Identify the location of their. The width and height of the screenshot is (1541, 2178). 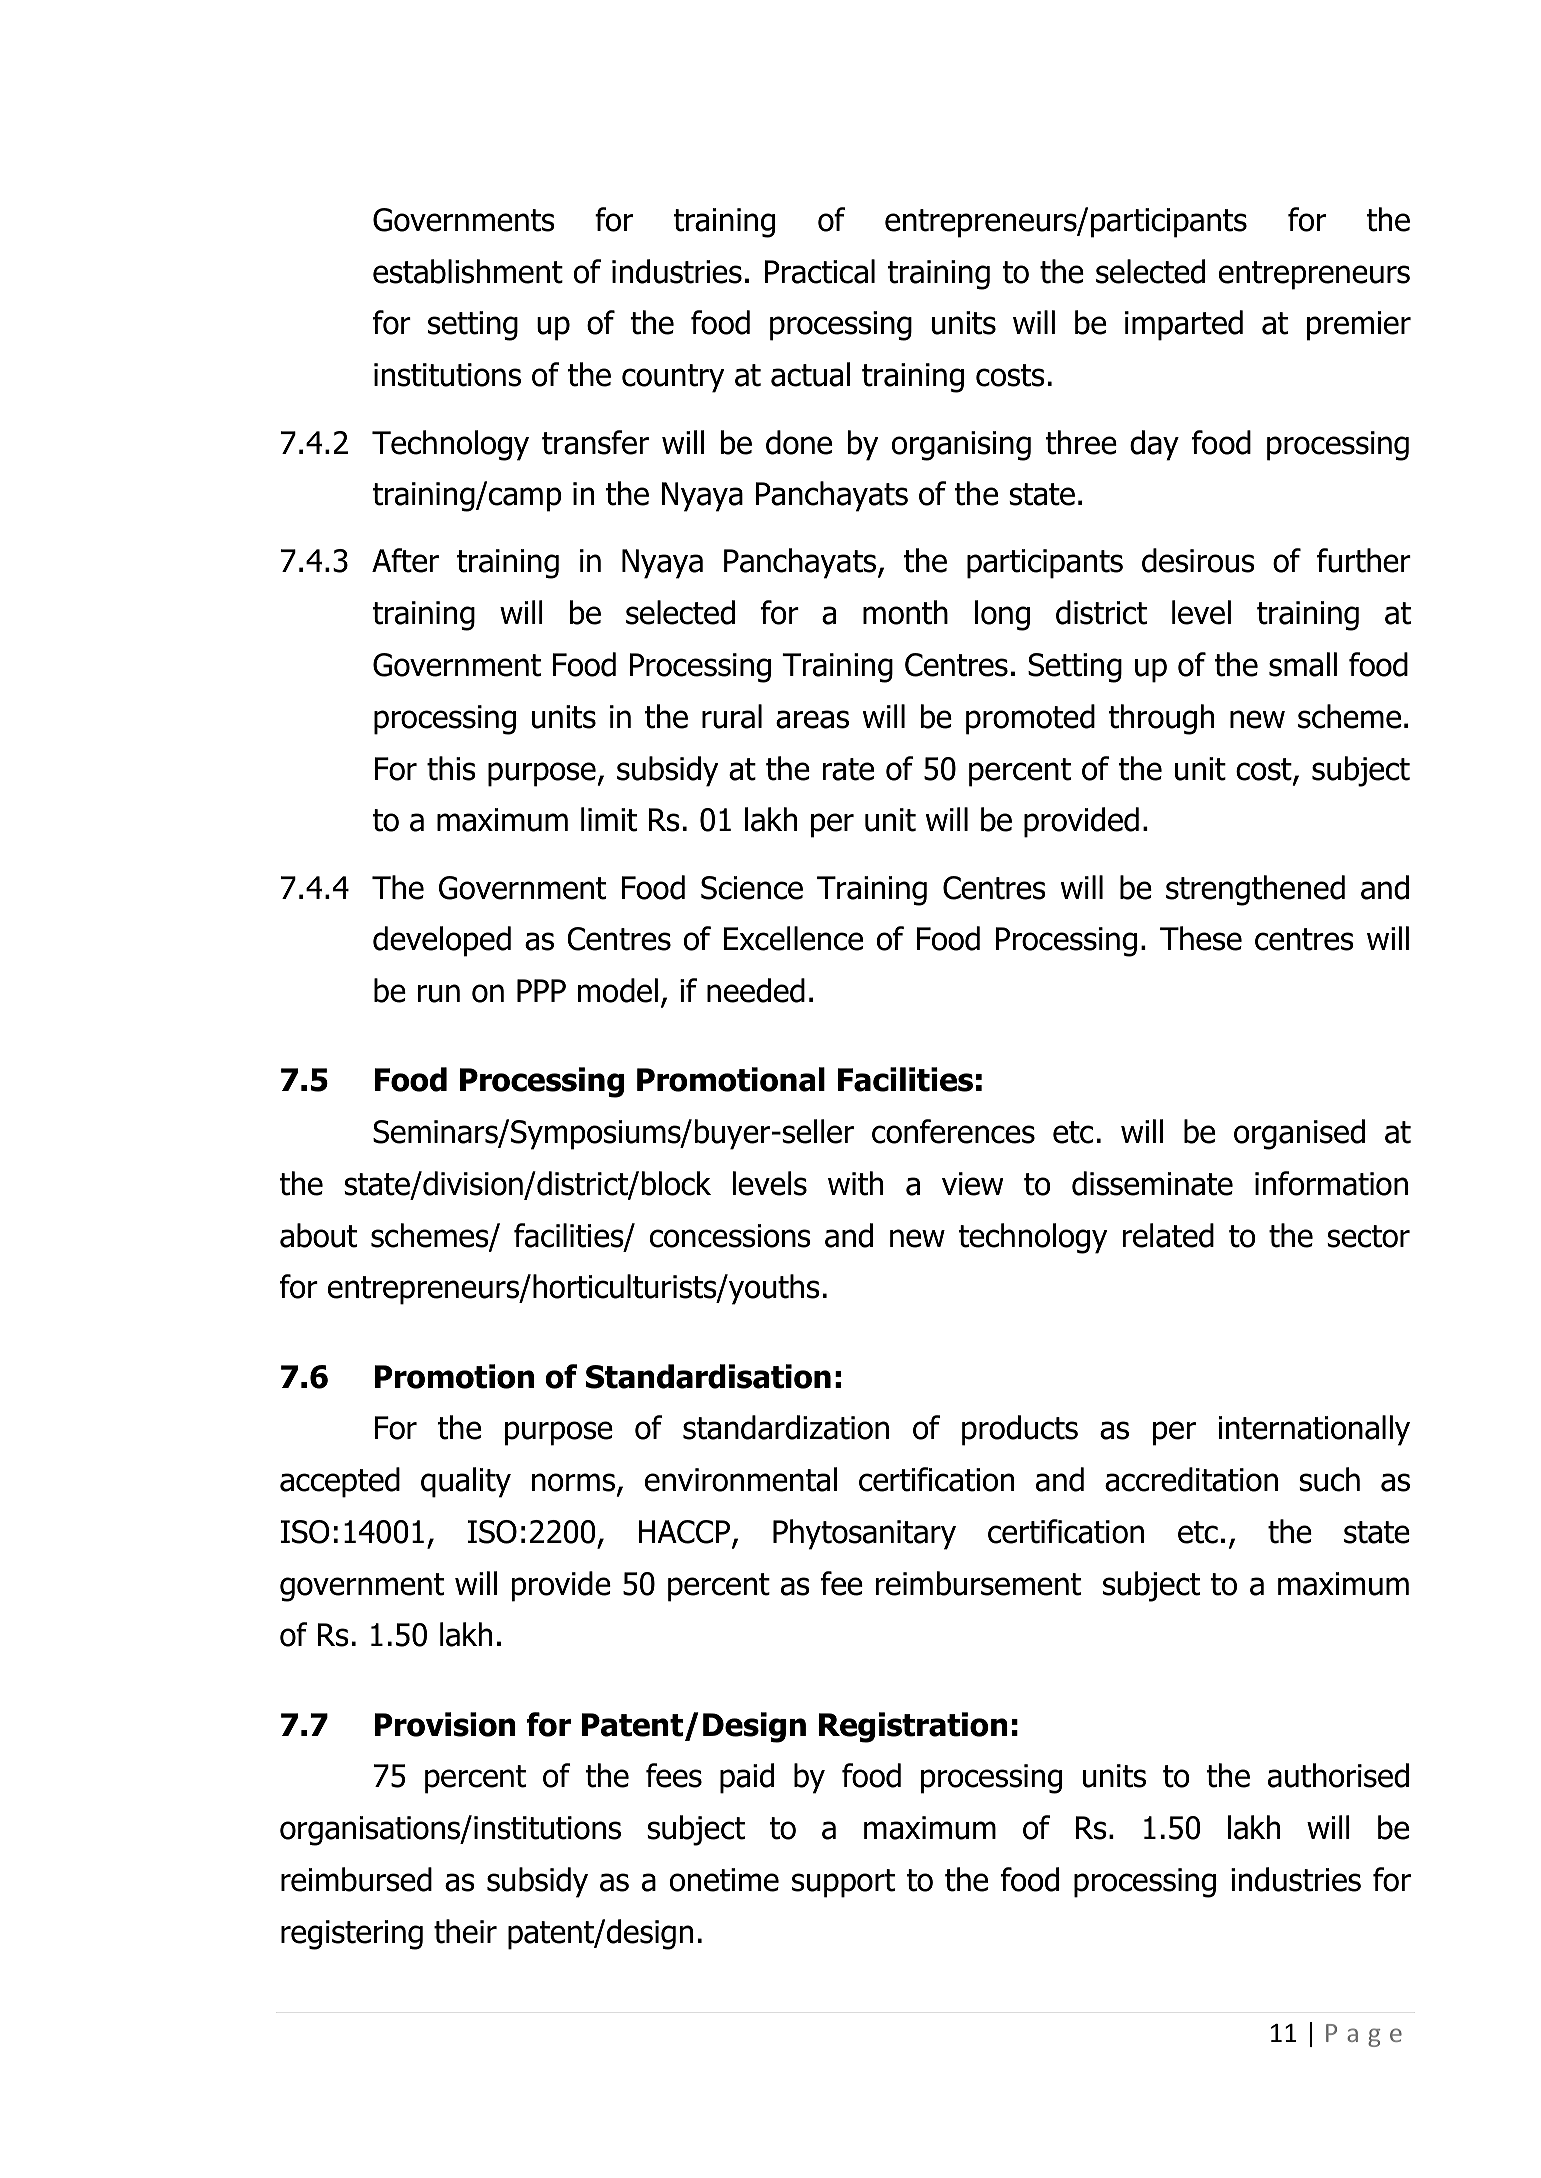
(465, 1931).
